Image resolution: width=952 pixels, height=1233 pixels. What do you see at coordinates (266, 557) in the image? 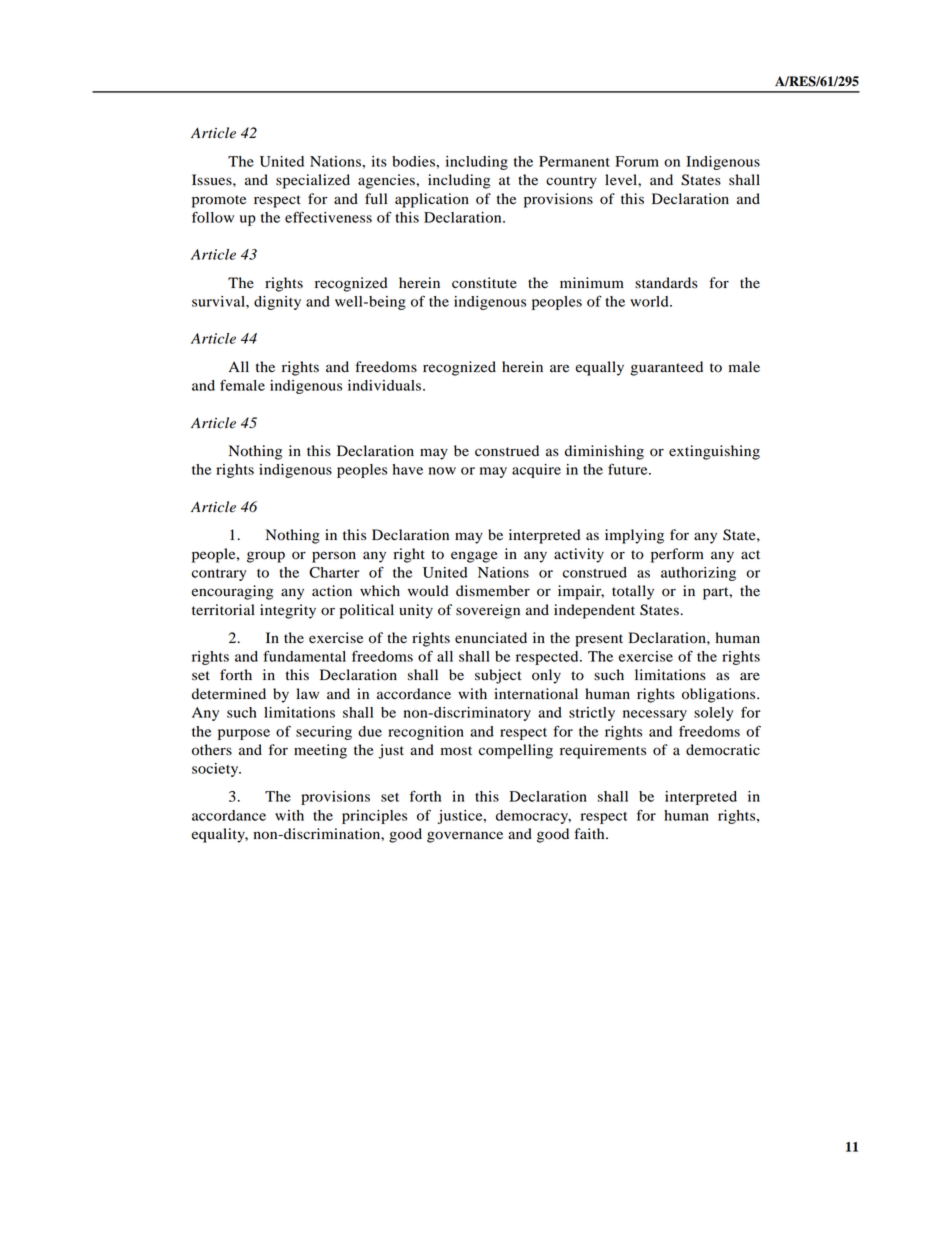
I see `group` at bounding box center [266, 557].
